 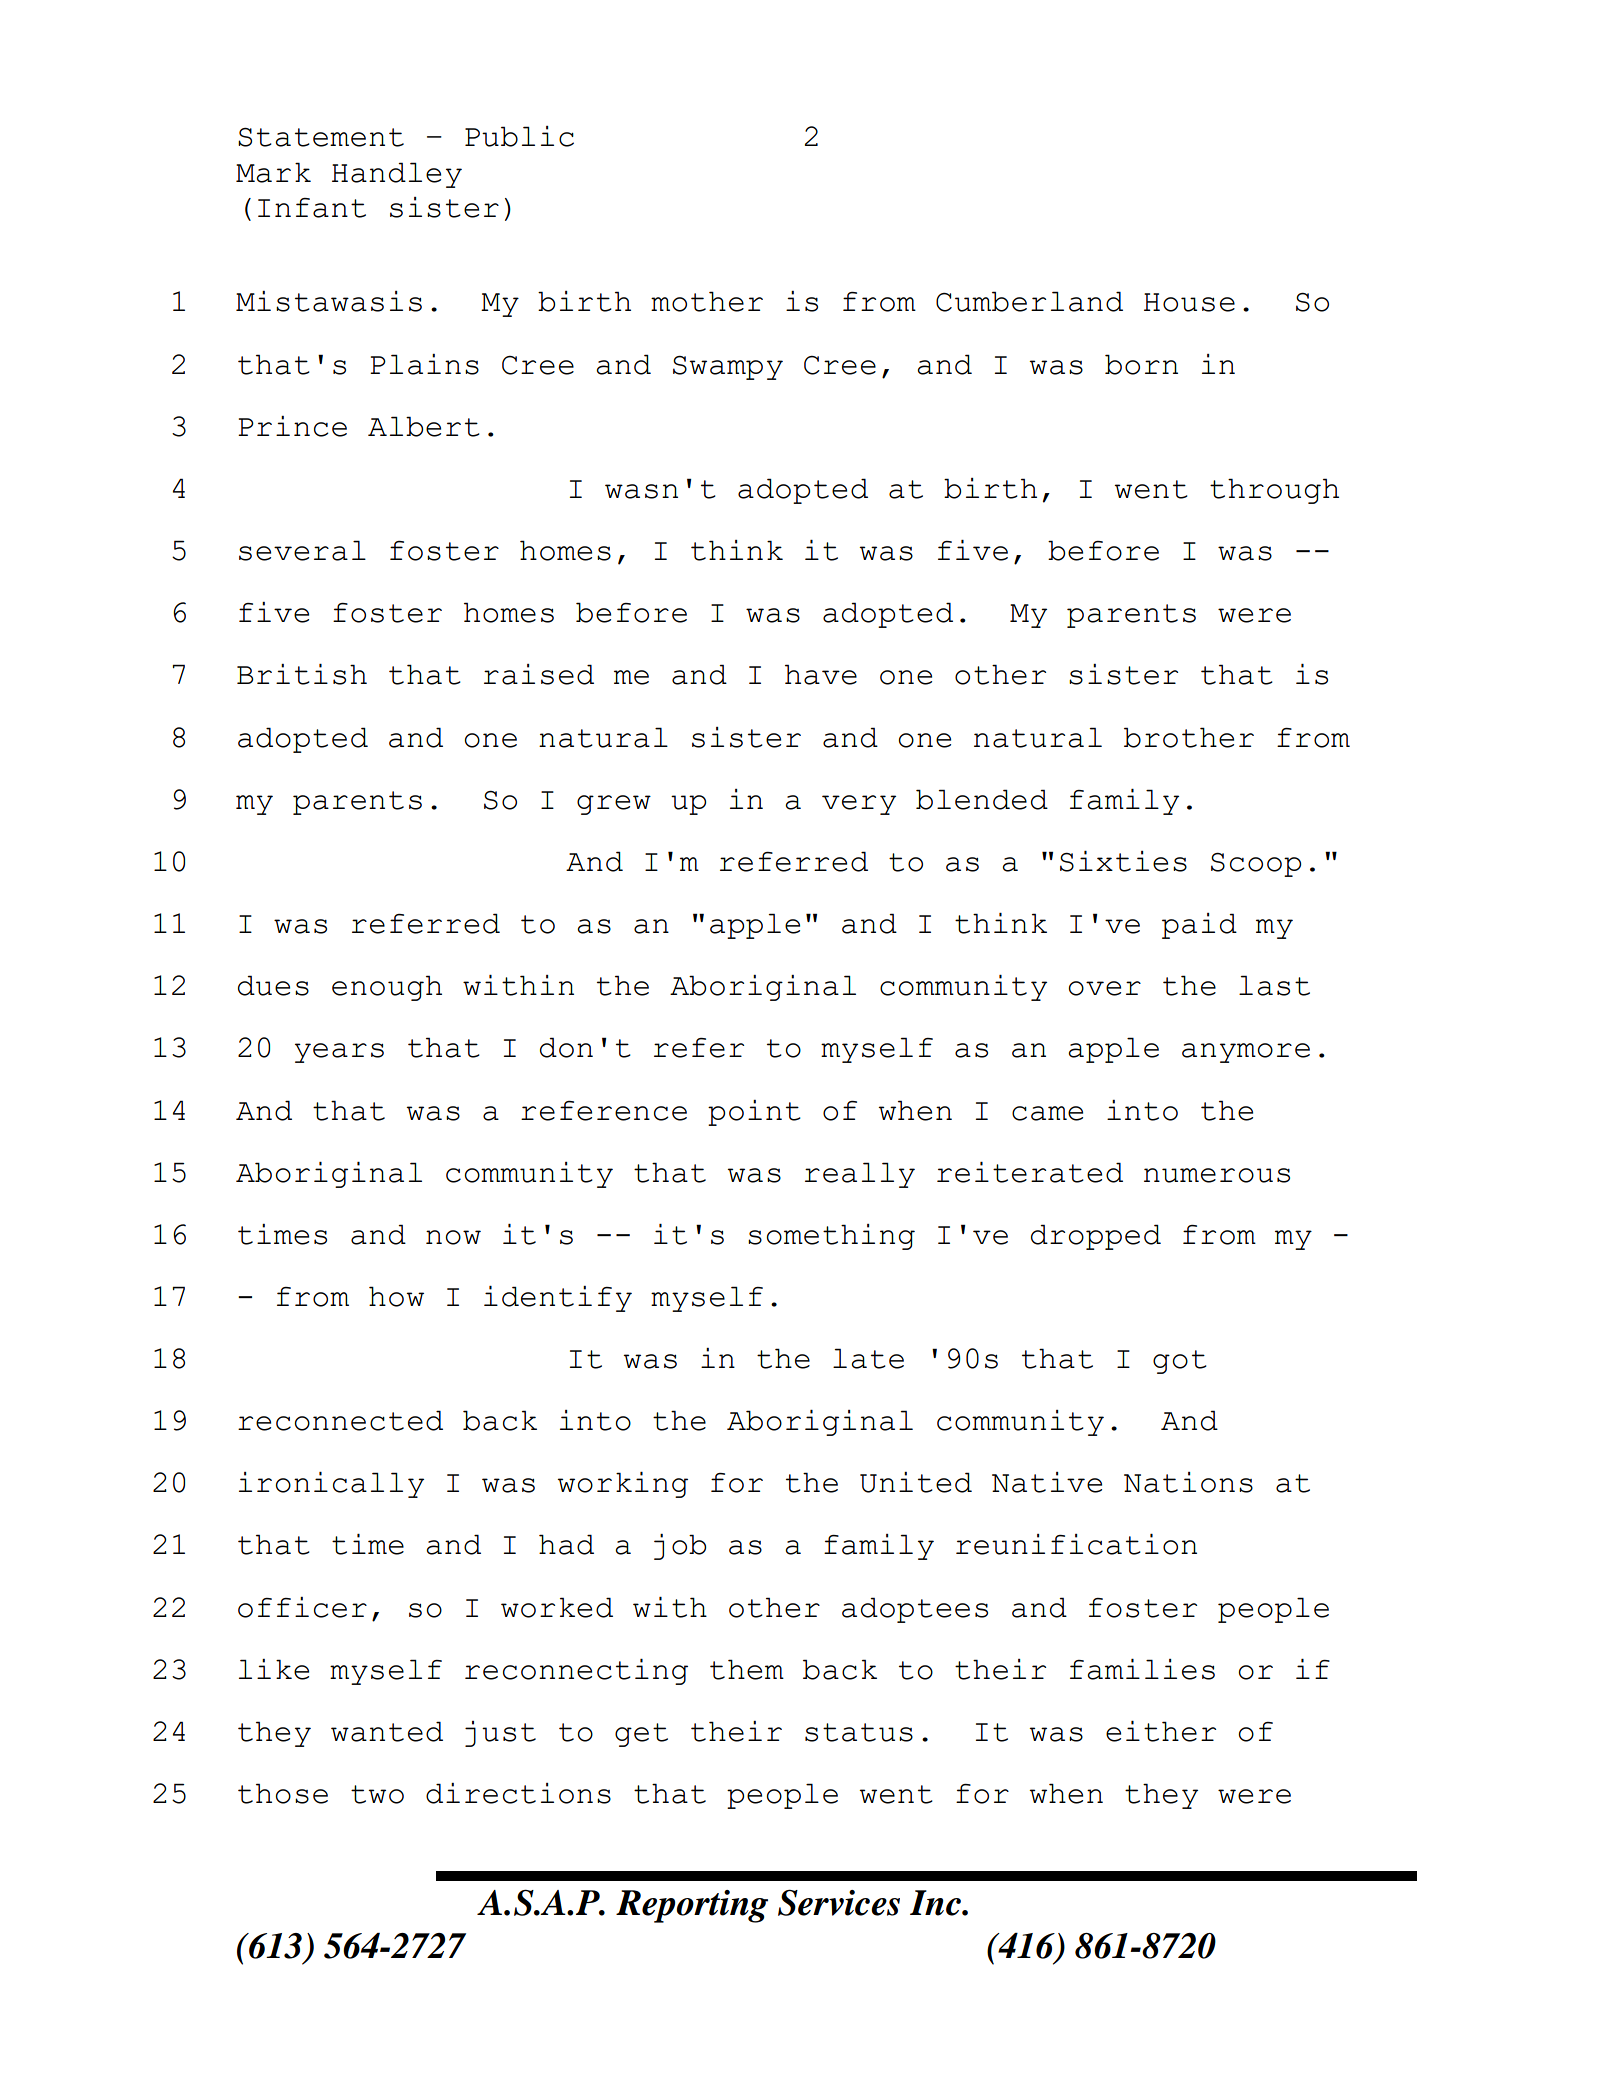 What do you see at coordinates (839, 1902) in the document?
I see `Services` at bounding box center [839, 1902].
